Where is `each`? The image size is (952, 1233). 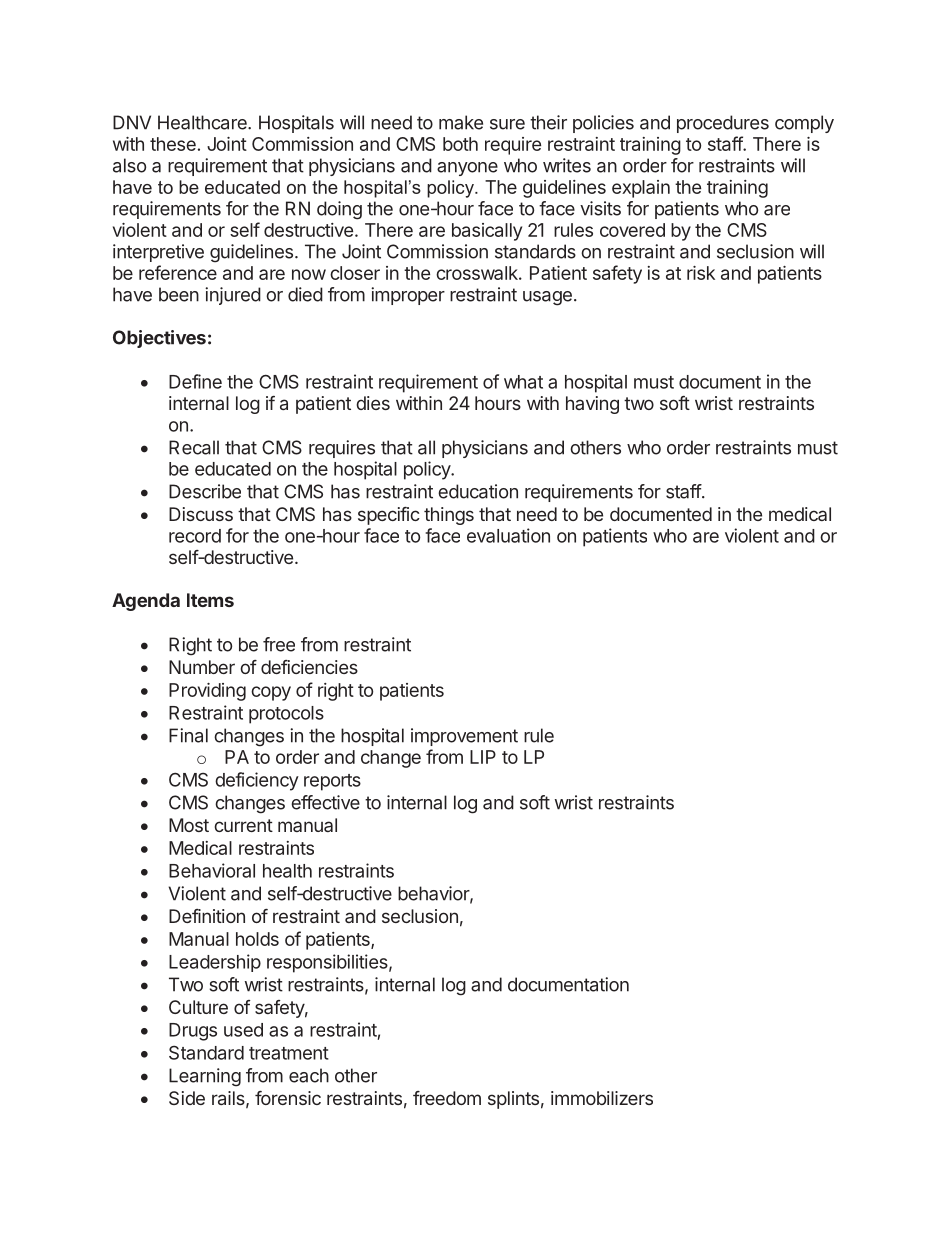
each is located at coordinates (309, 1075).
